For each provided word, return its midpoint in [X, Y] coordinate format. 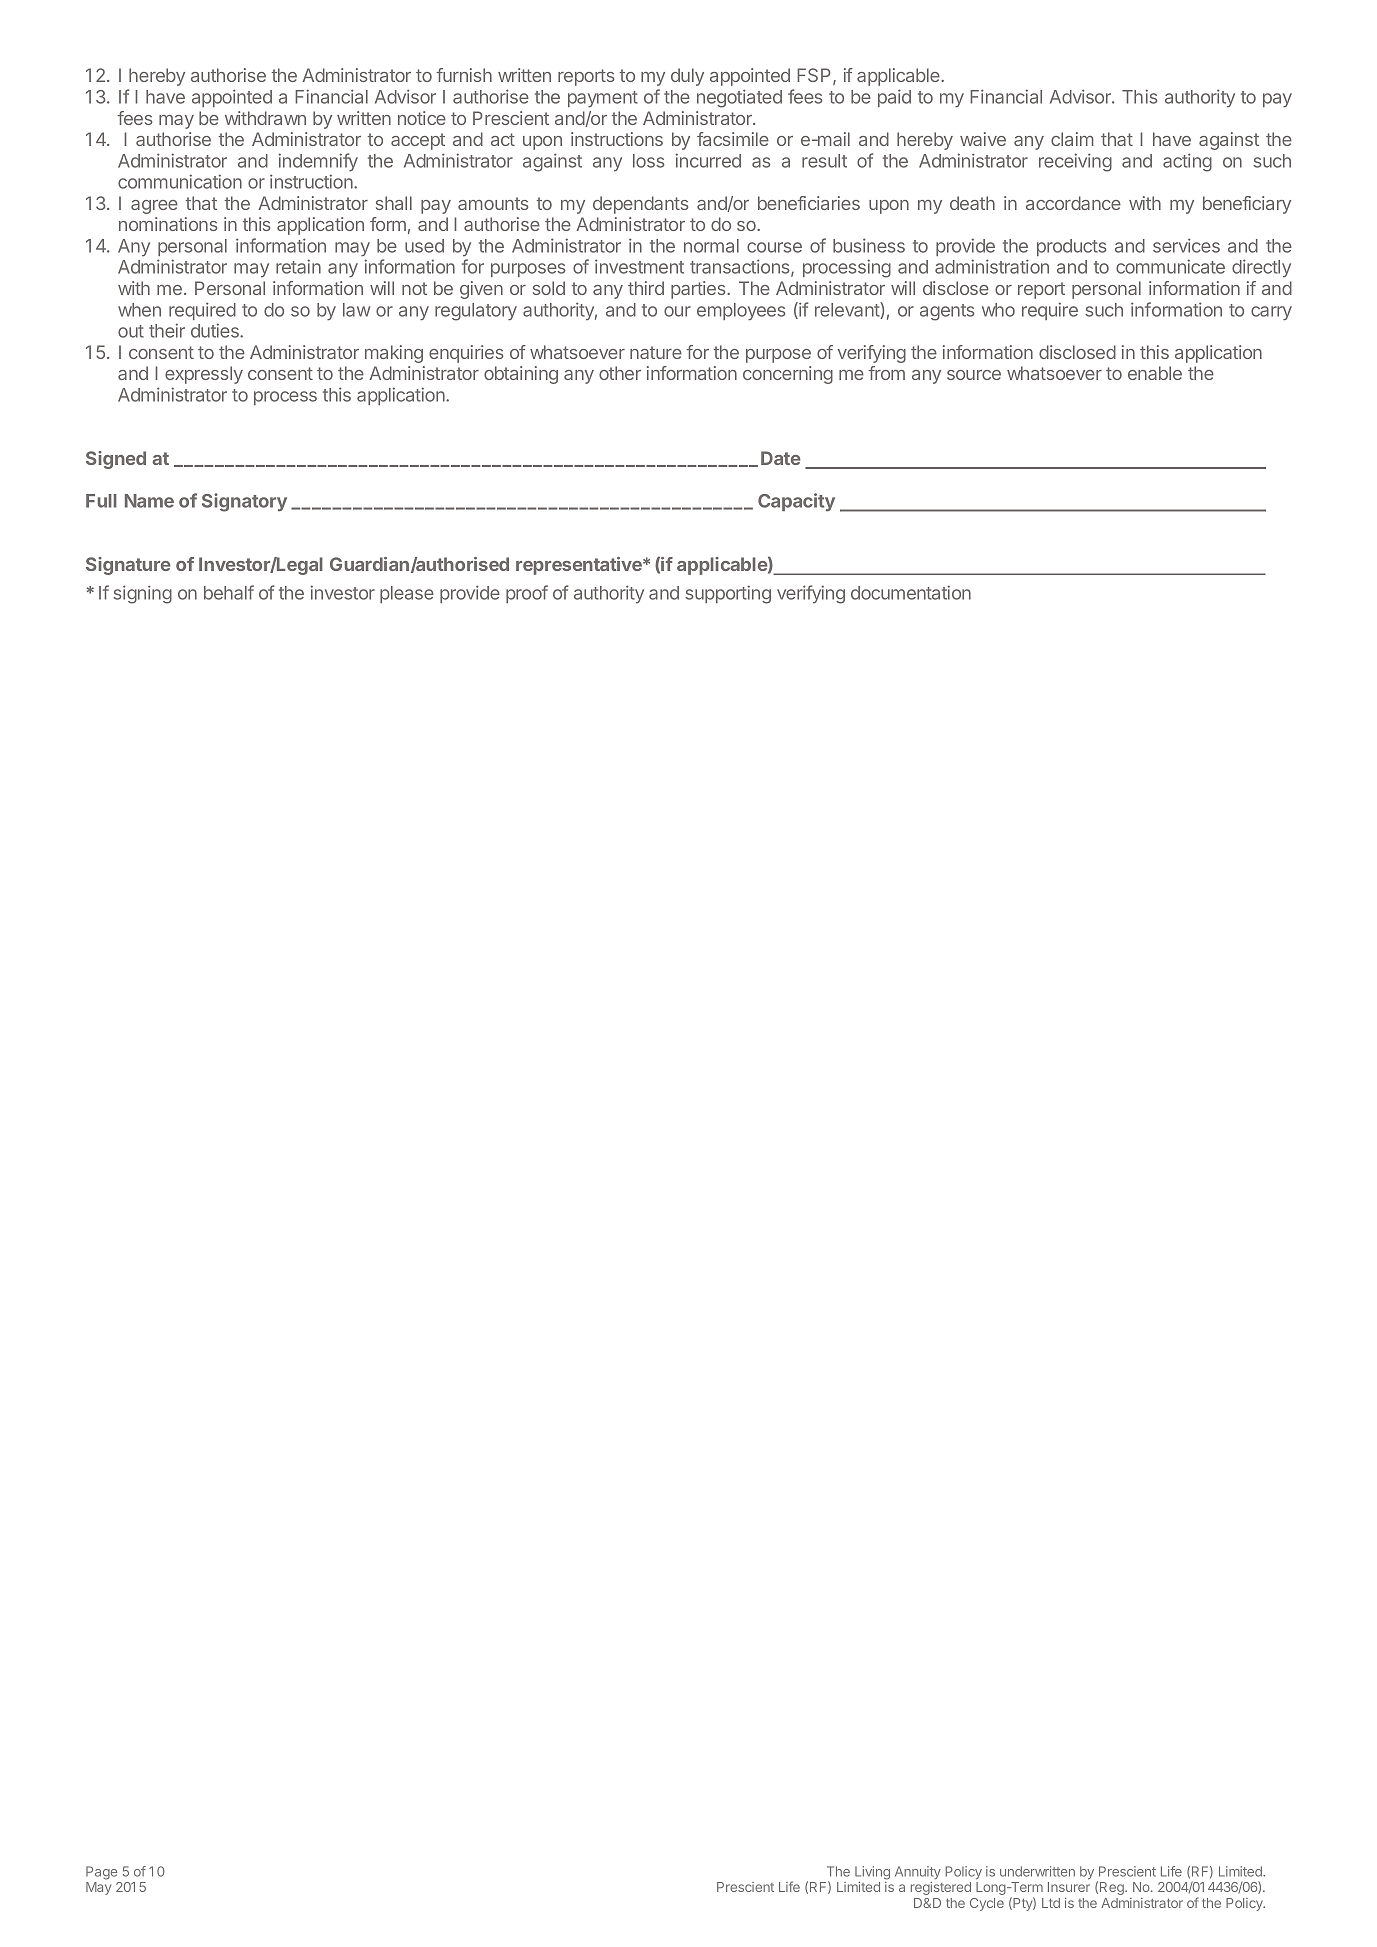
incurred [708, 160]
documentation [911, 592]
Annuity [918, 1872]
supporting [728, 594]
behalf [229, 592]
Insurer [1069, 1887]
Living [872, 1873]
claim [1072, 139]
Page [101, 1873]
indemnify [318, 162]
